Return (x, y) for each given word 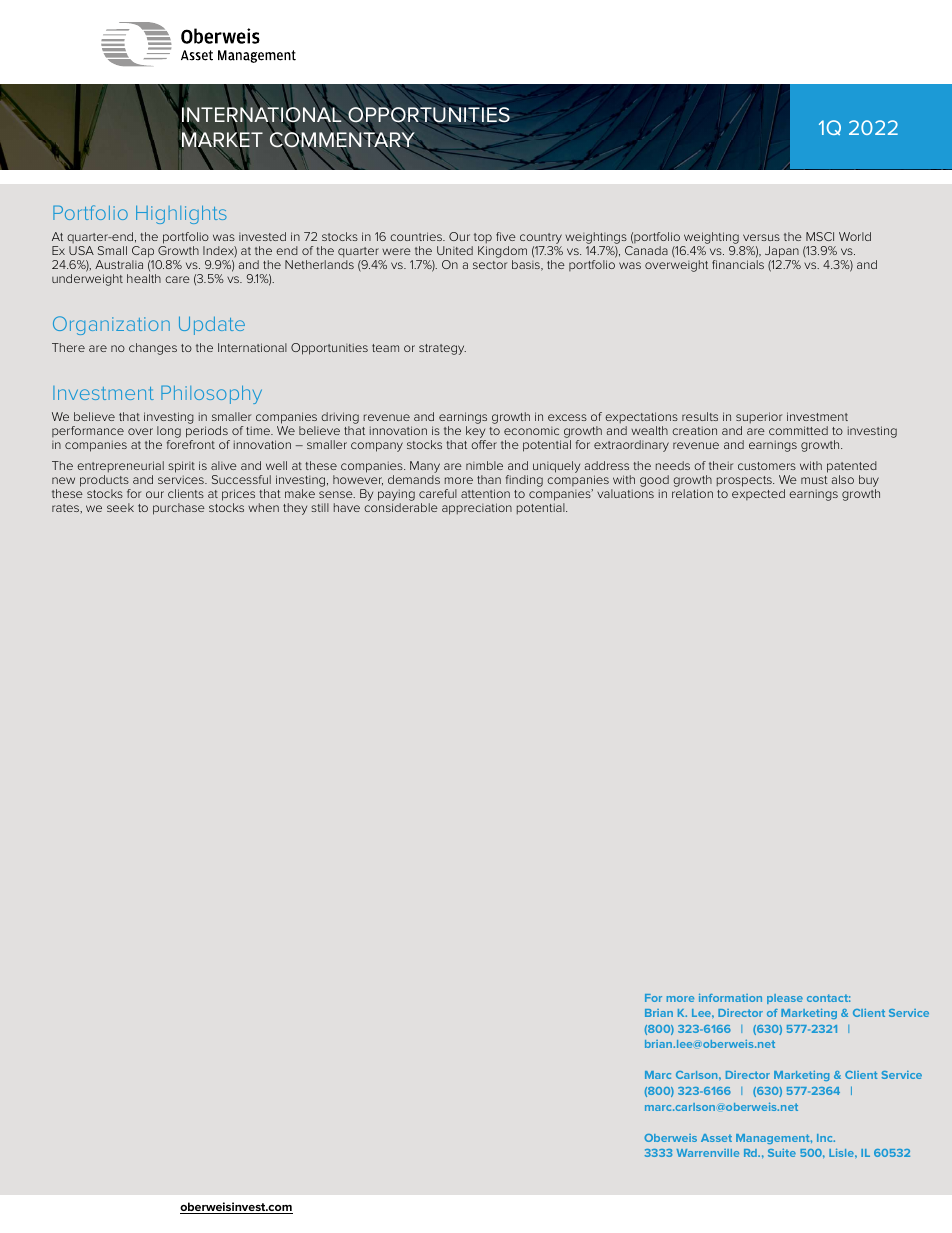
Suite (782, 1153)
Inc (826, 1138)
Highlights (181, 214)
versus (761, 237)
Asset (716, 1138)
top (483, 238)
